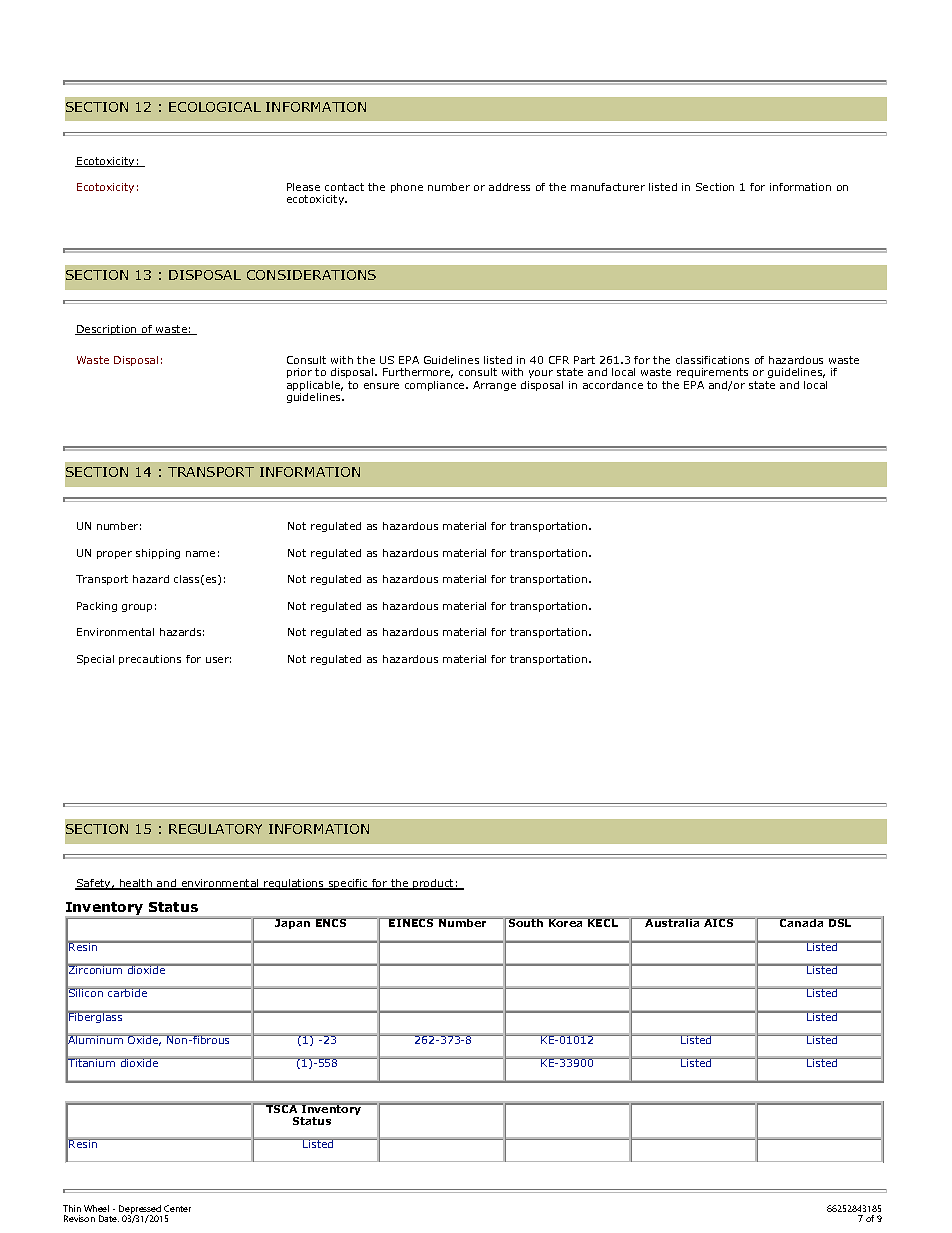  Describe the element at coordinates (407, 188) in the document. I see `phone` at that location.
